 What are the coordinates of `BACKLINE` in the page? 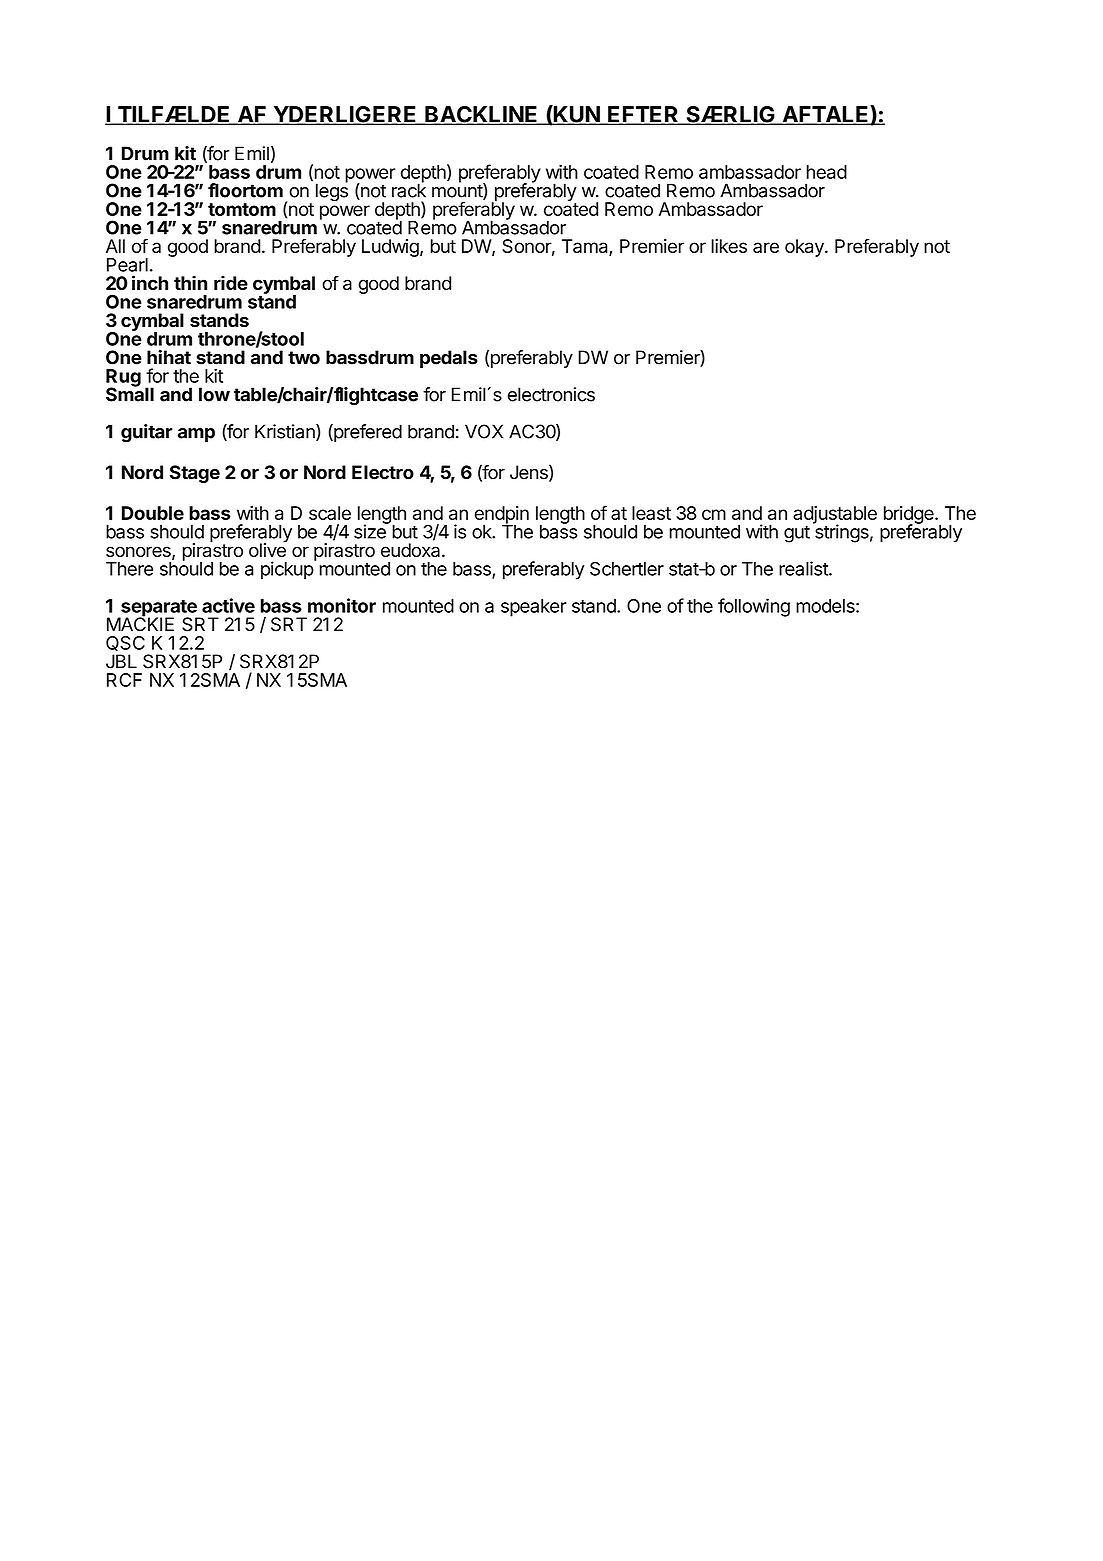 It's located at (481, 115).
